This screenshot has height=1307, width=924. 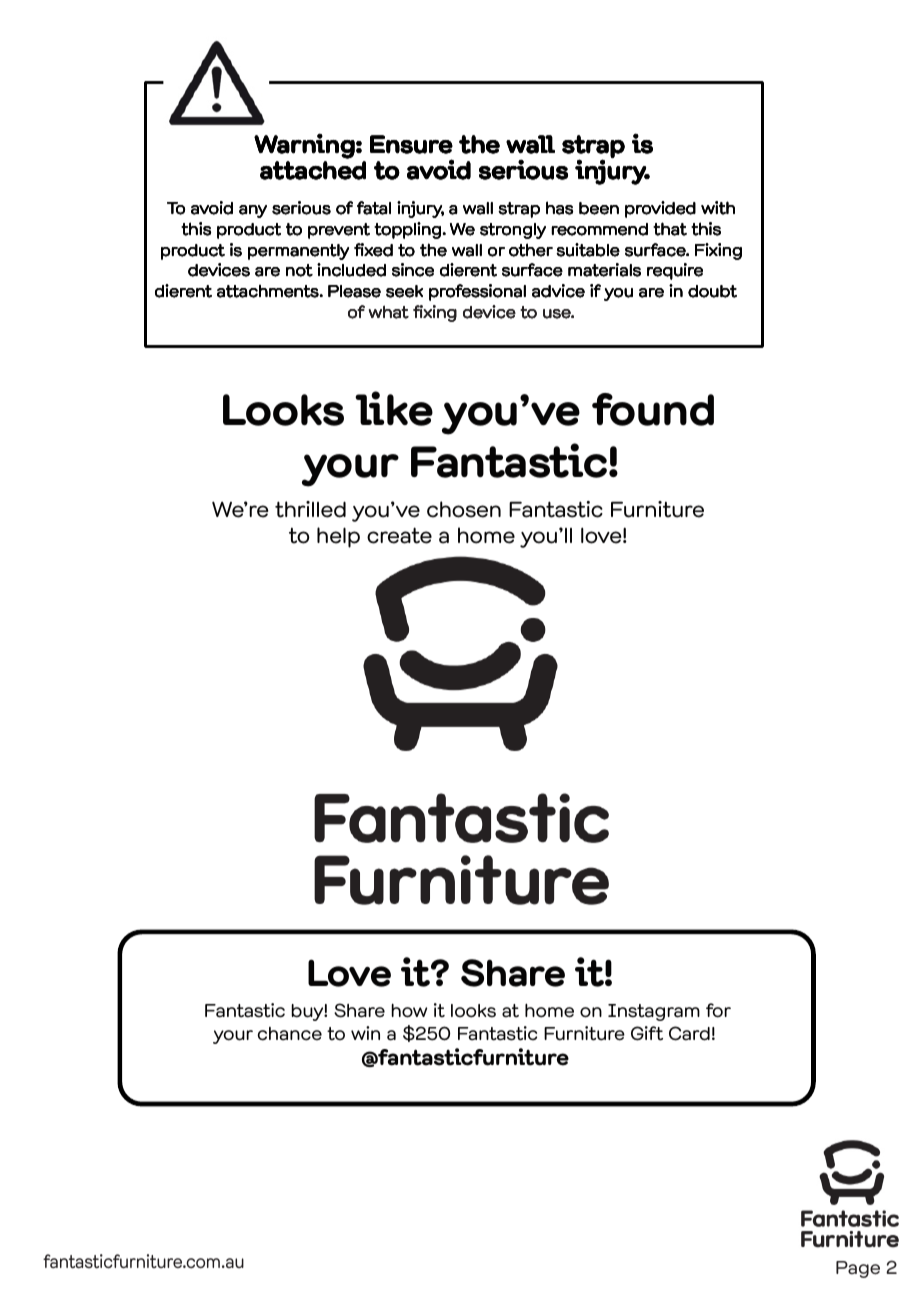 I want to click on for, so click(x=718, y=1010).
